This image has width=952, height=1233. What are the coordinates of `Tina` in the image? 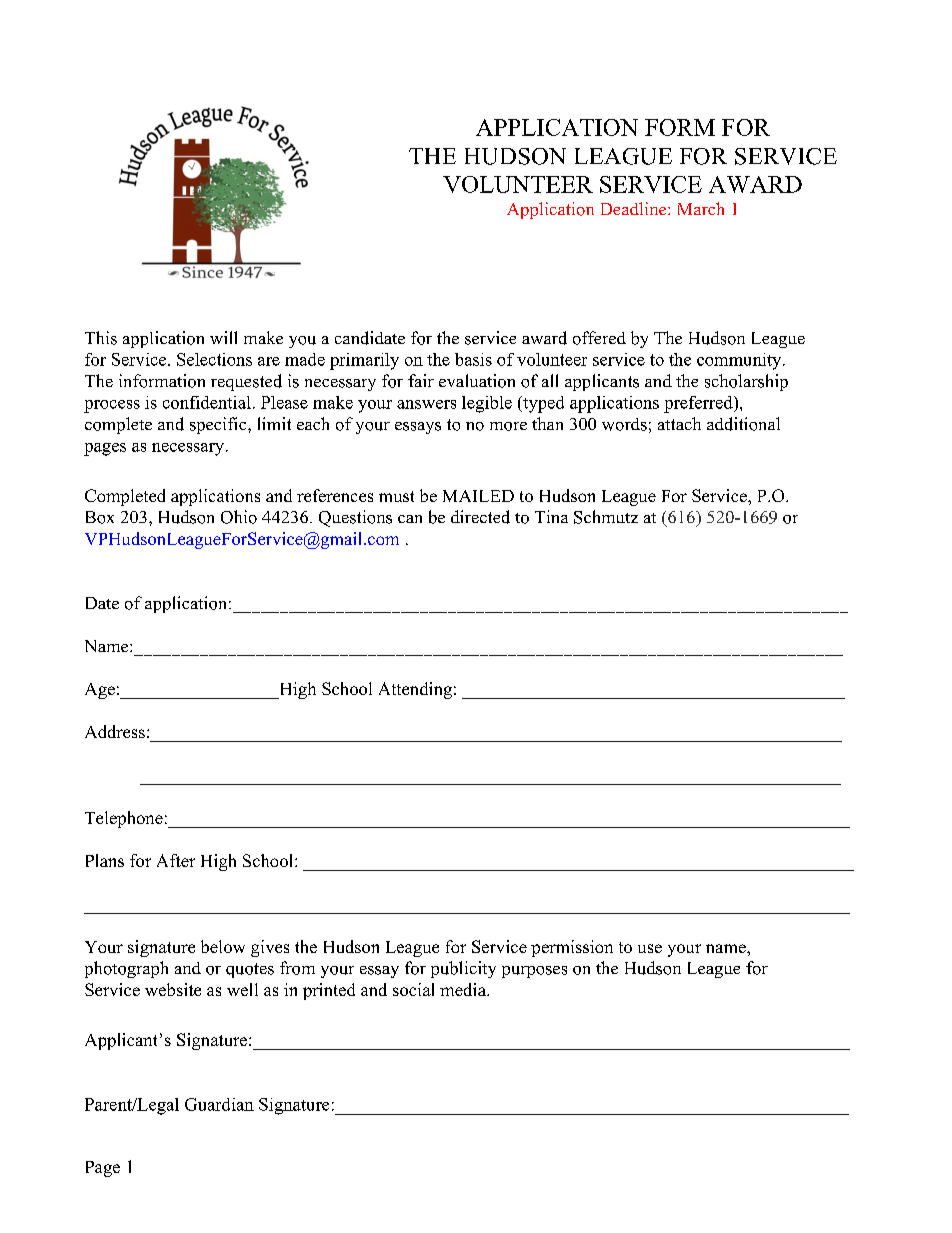 It's located at (551, 516).
